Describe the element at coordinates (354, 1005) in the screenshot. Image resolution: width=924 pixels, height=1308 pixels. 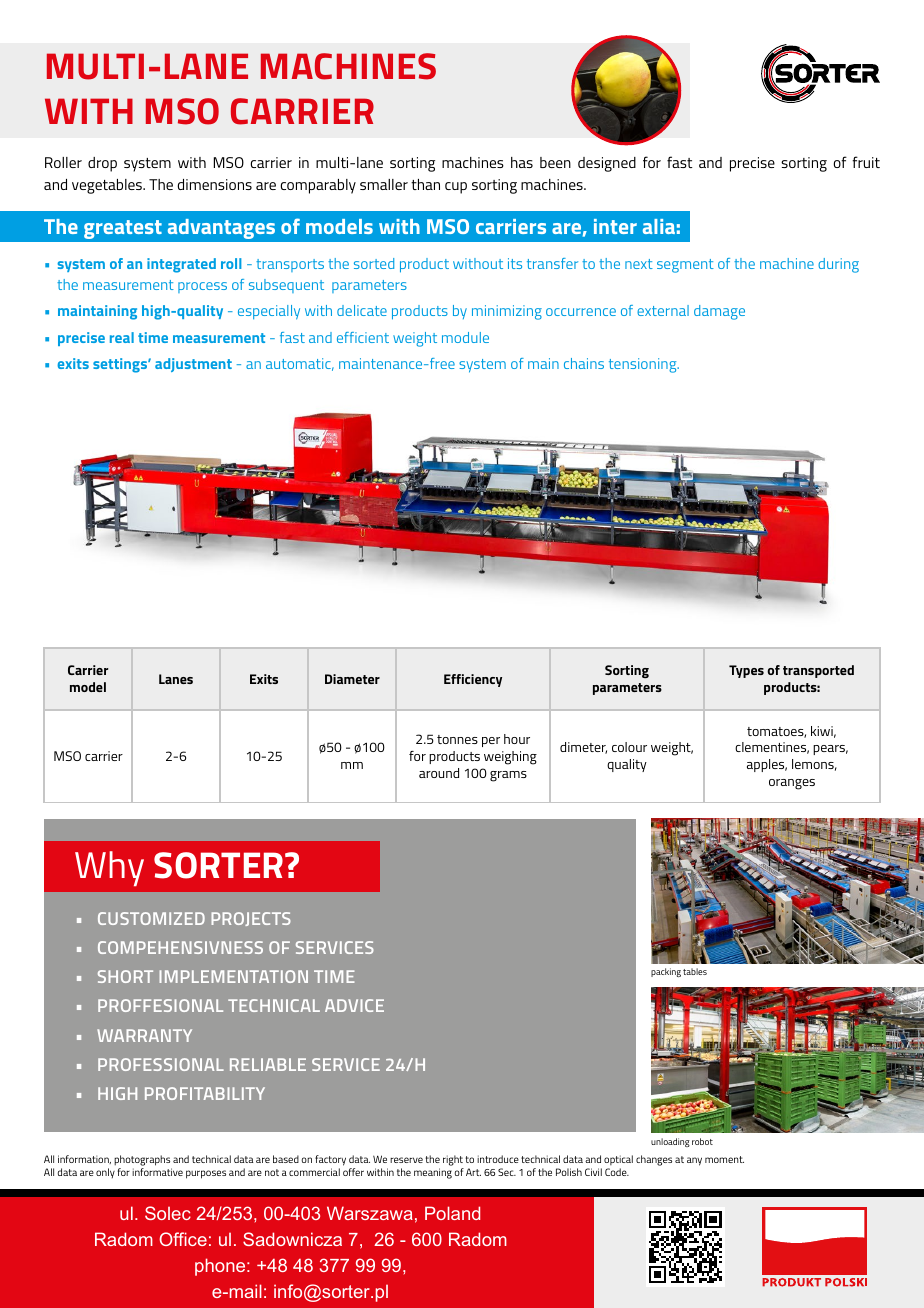
I see `ADVICE` at that location.
